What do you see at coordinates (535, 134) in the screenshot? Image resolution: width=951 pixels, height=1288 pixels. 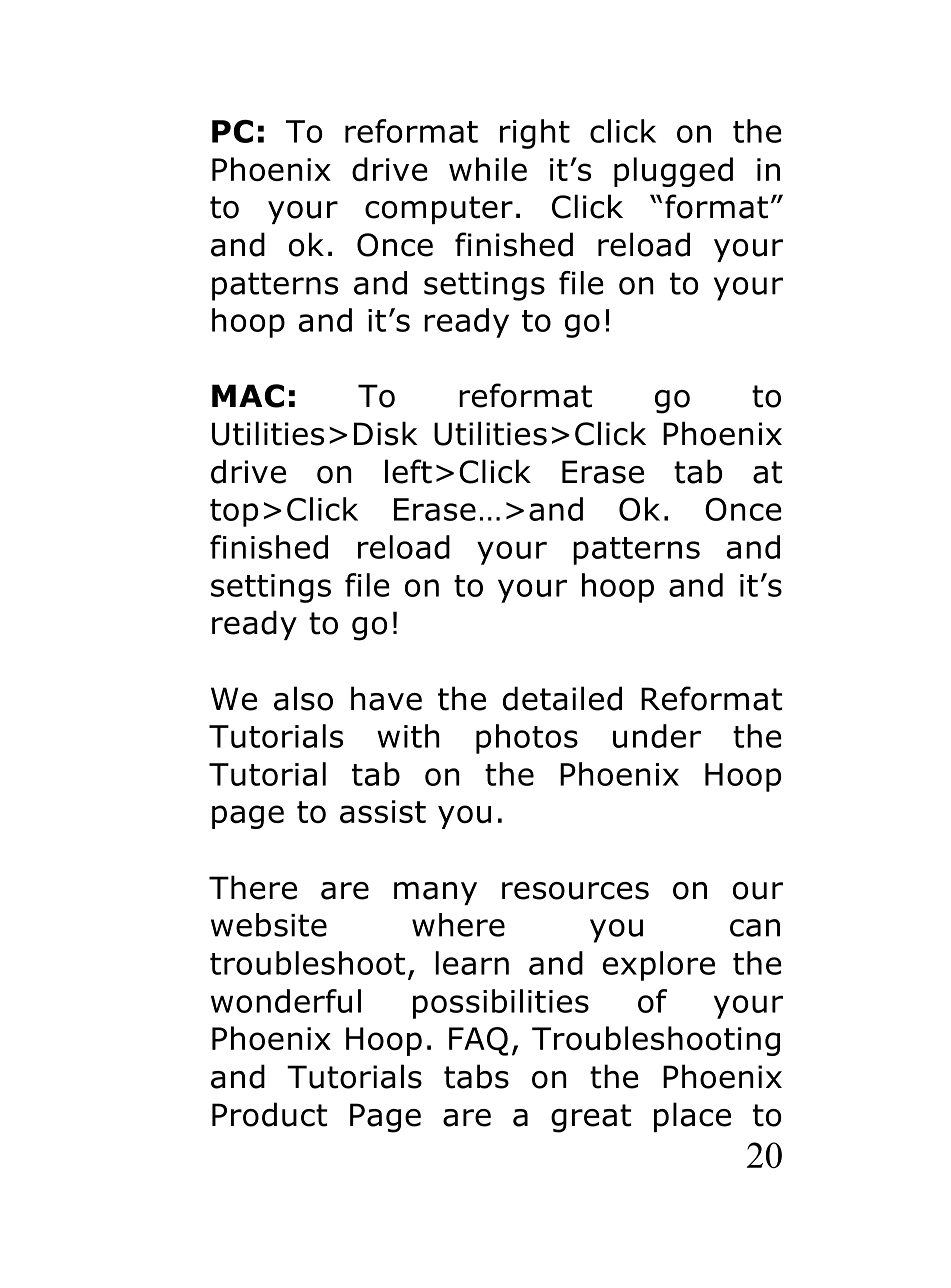 I see `right` at bounding box center [535, 134].
